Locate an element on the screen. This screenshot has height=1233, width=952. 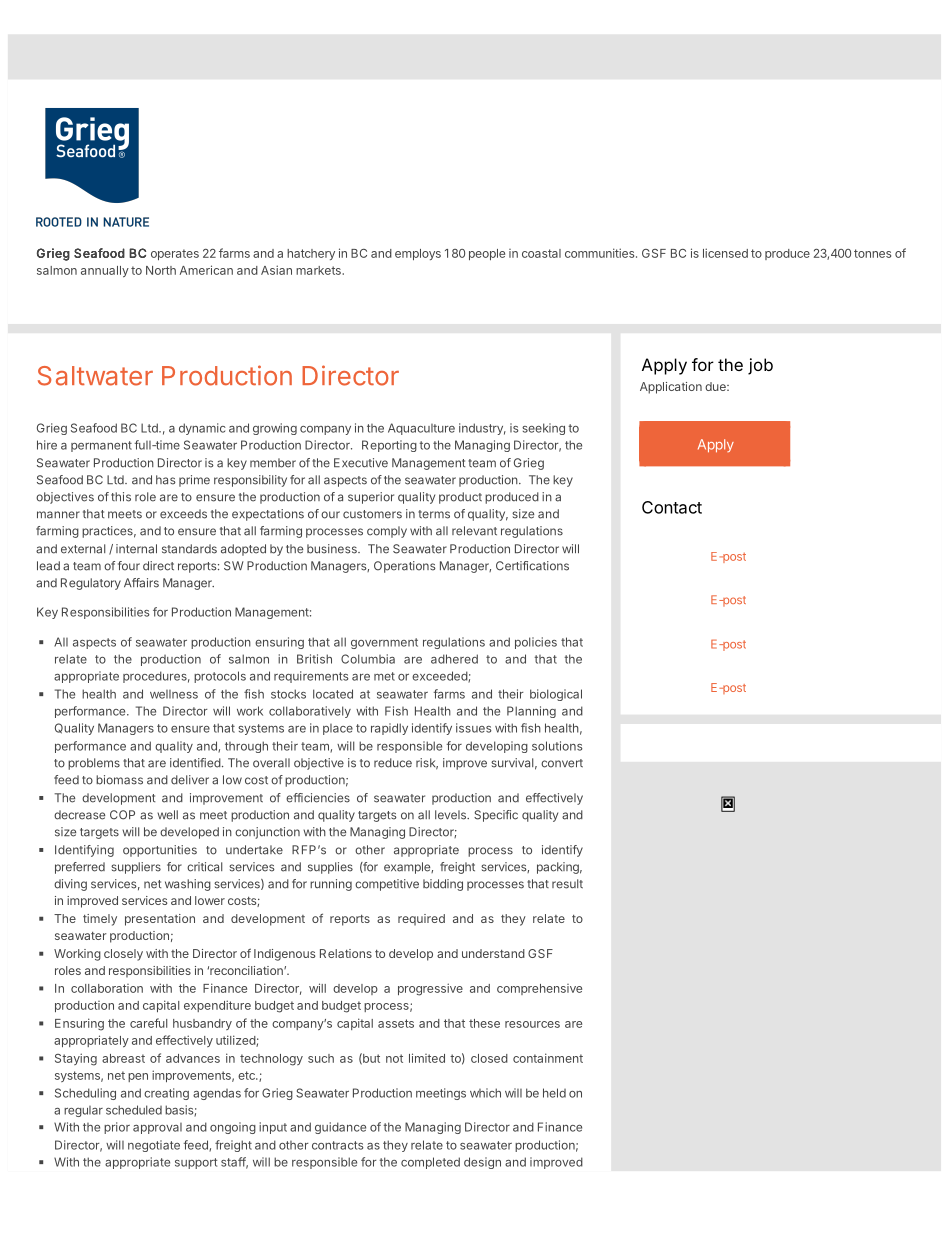
approval is located at coordinates (157, 1128).
